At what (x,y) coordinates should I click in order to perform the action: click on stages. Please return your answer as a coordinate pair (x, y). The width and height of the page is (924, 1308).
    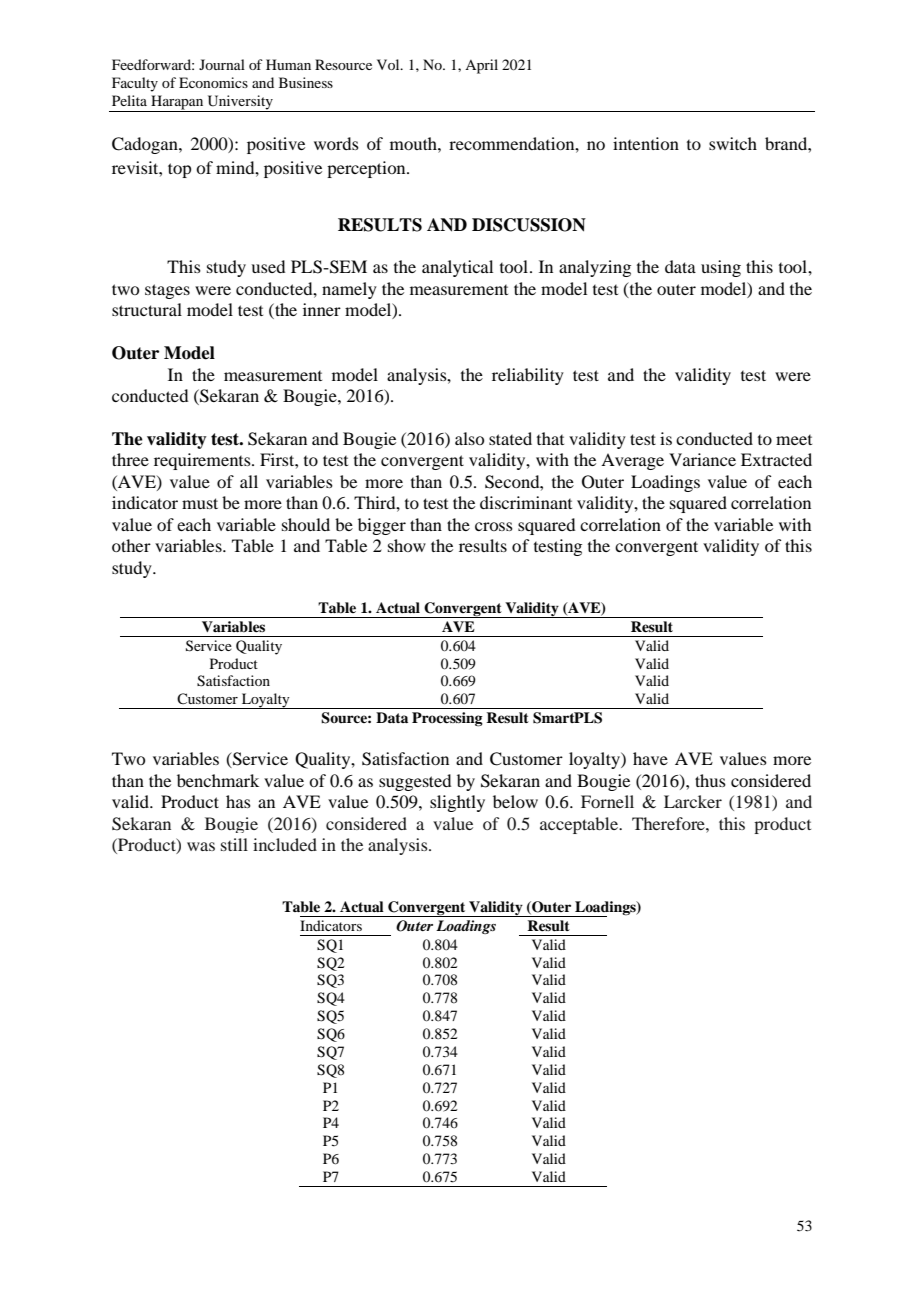
    Looking at the image, I should click on (167, 291).
